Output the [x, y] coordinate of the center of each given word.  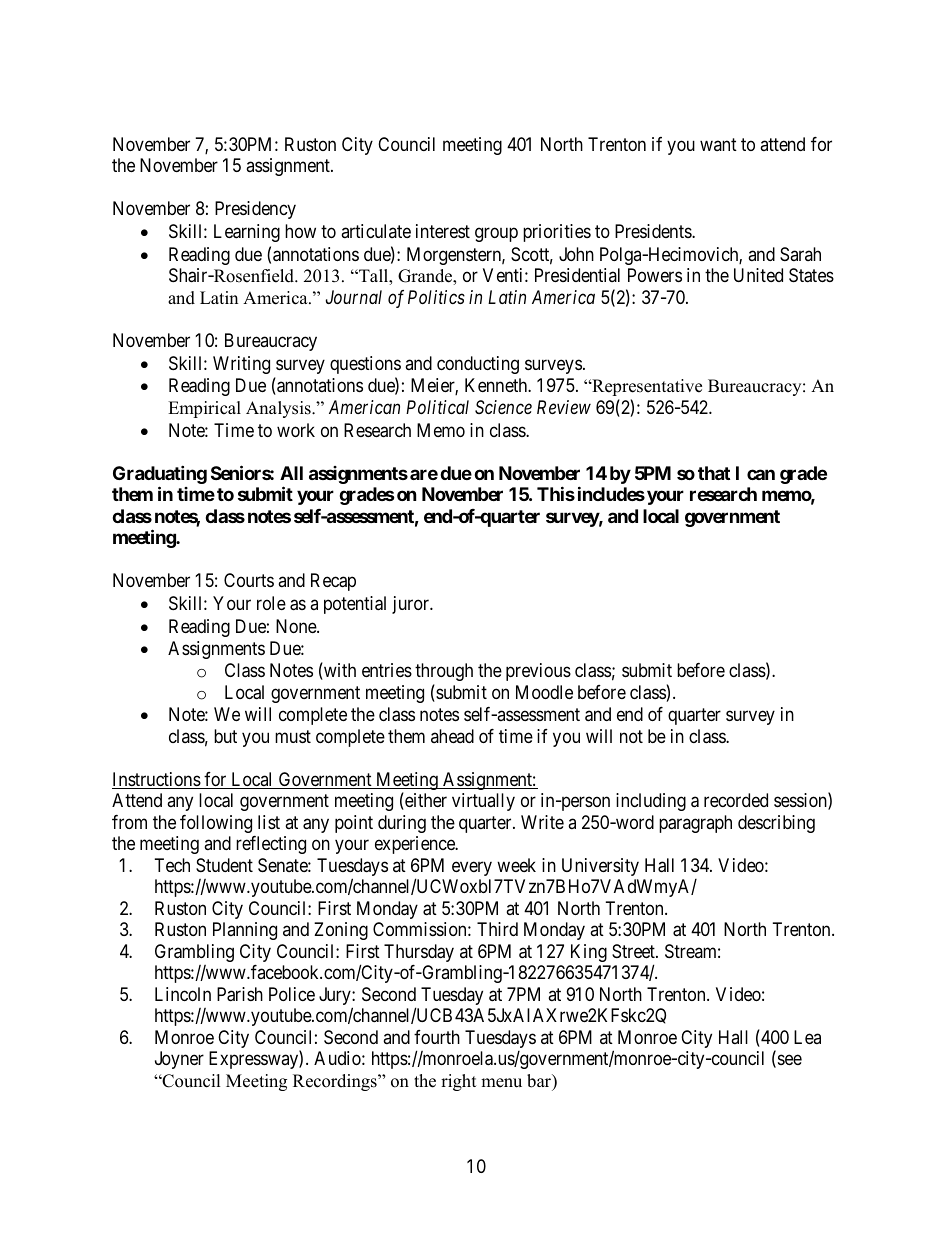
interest [443, 231]
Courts [249, 580]
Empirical [204, 409]
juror [412, 605]
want [718, 144]
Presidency [255, 210]
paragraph [695, 824]
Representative [646, 387]
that [714, 473]
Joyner [179, 1060]
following [216, 824]
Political [437, 407]
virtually [483, 802]
